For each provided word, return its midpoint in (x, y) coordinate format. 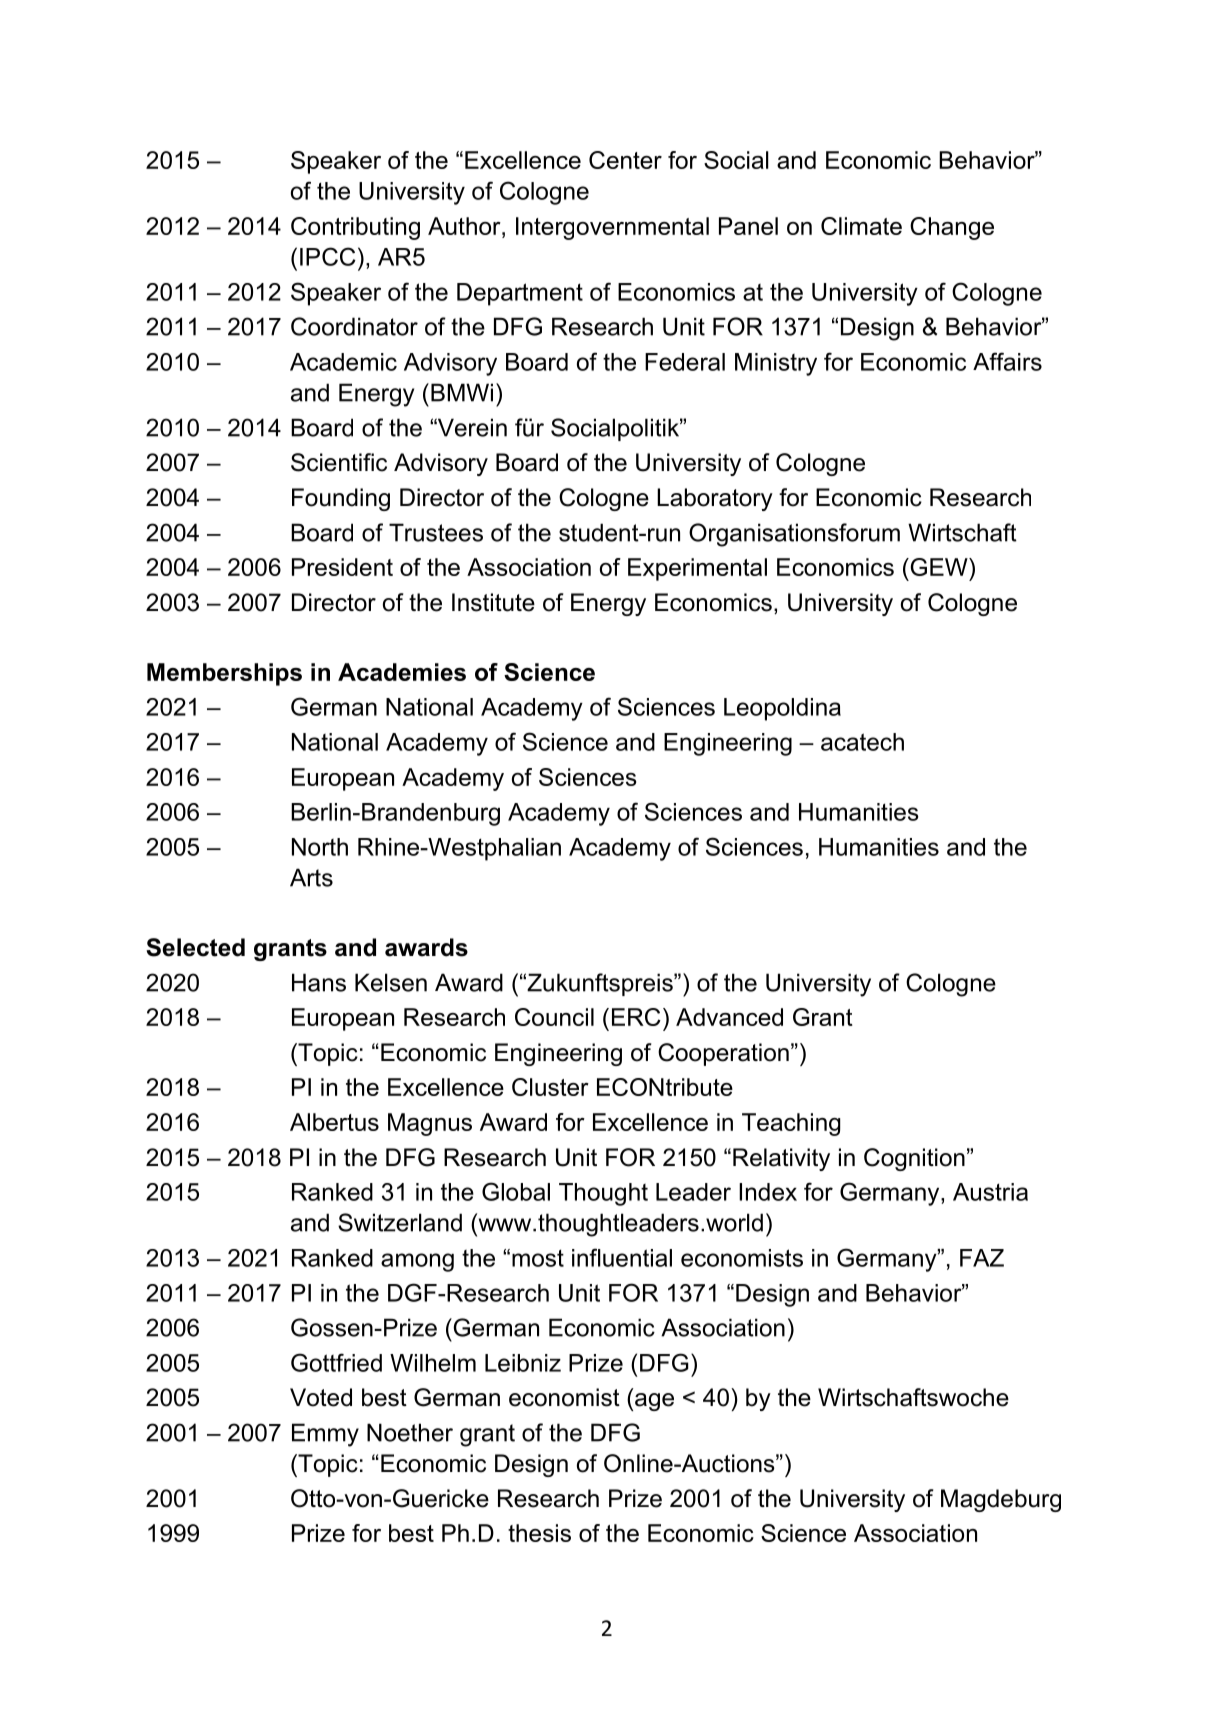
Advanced (729, 1017)
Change (952, 228)
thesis (539, 1533)
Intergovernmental (612, 228)
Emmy (325, 1435)
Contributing (355, 228)
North (320, 847)
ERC (636, 1017)
